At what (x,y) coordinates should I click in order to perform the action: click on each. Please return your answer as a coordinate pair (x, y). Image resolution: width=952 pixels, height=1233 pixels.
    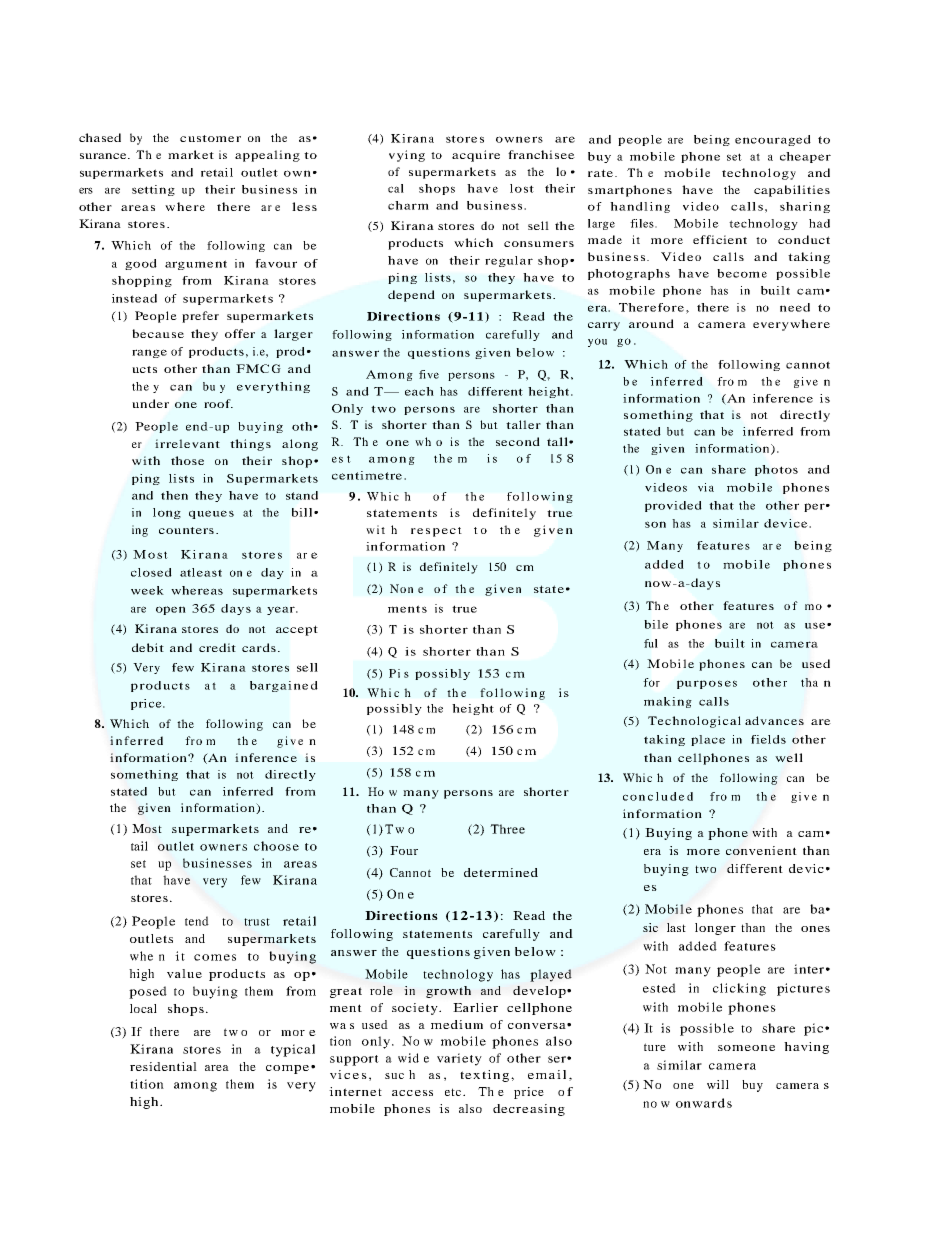
    Looking at the image, I should click on (419, 391).
